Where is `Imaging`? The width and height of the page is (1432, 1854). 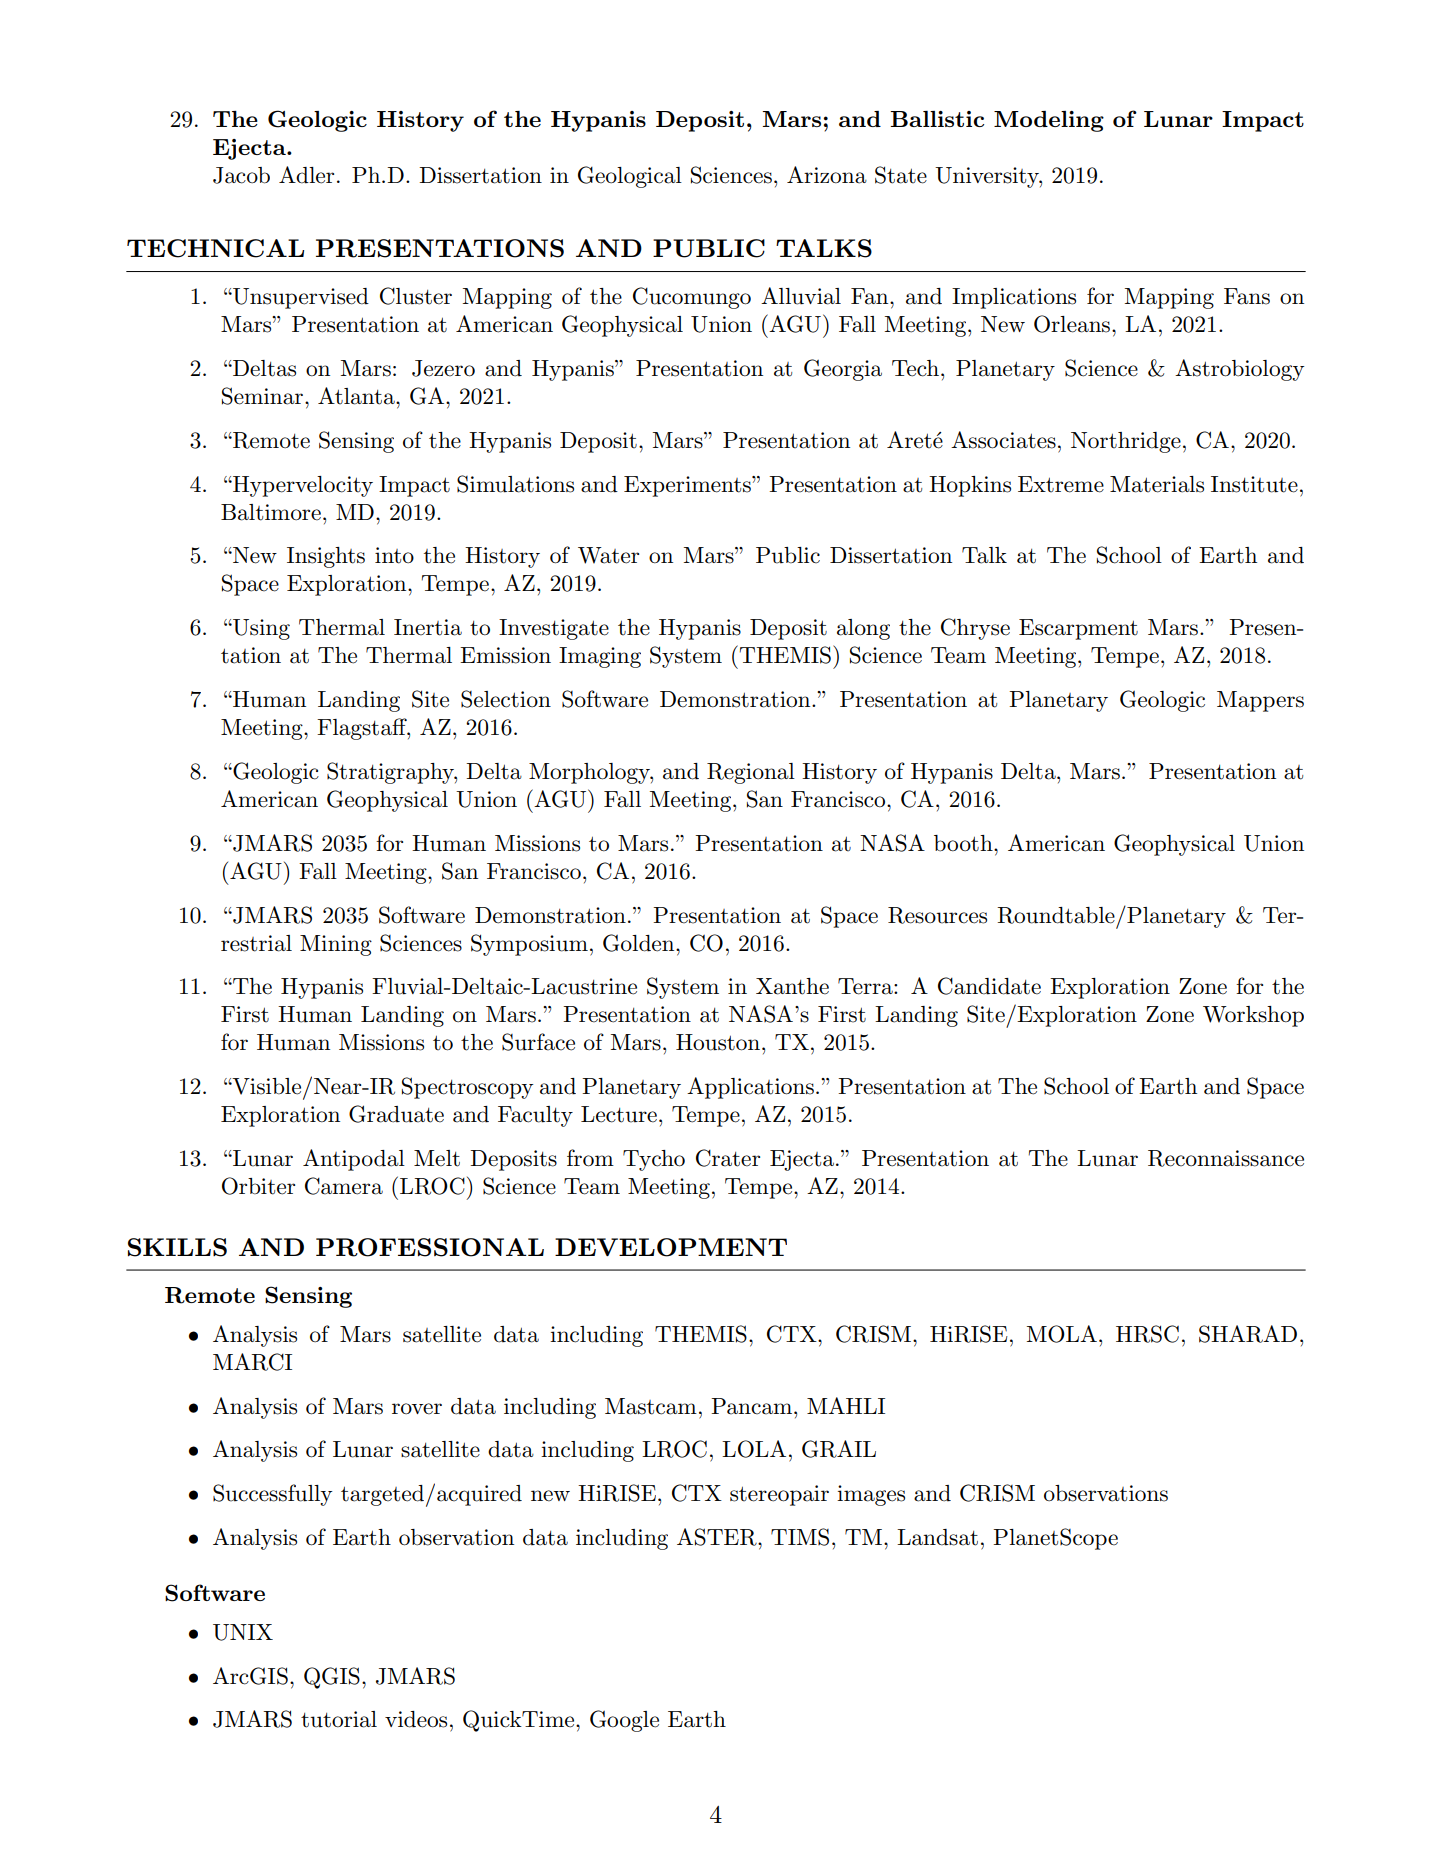
Imaging is located at coordinates (600, 657).
